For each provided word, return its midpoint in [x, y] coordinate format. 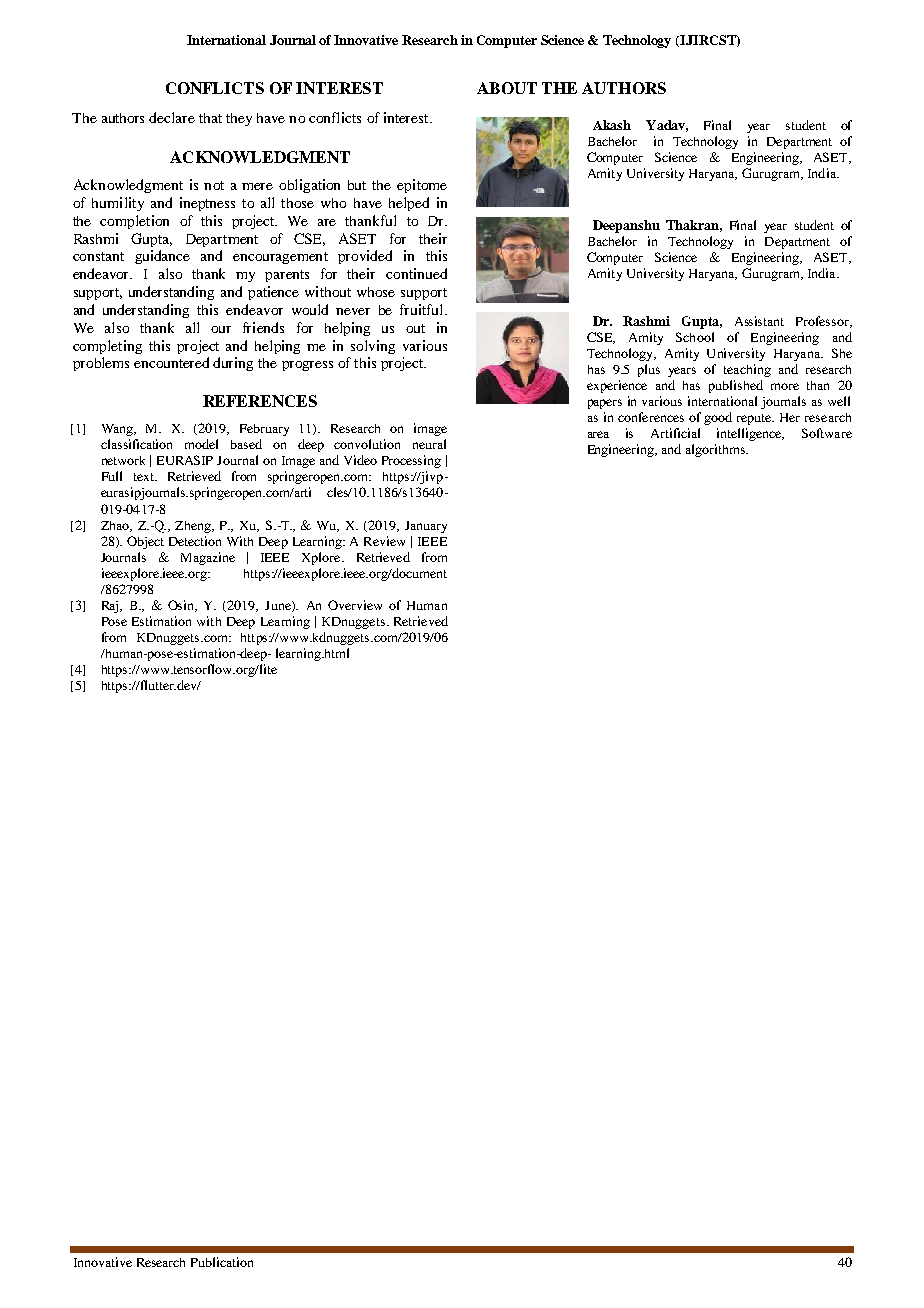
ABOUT [507, 88]
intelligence [750, 434]
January [426, 527]
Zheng [194, 527]
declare [172, 117]
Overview [355, 605]
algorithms [716, 450]
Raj [111, 607]
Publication [222, 1262]
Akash [612, 125]
